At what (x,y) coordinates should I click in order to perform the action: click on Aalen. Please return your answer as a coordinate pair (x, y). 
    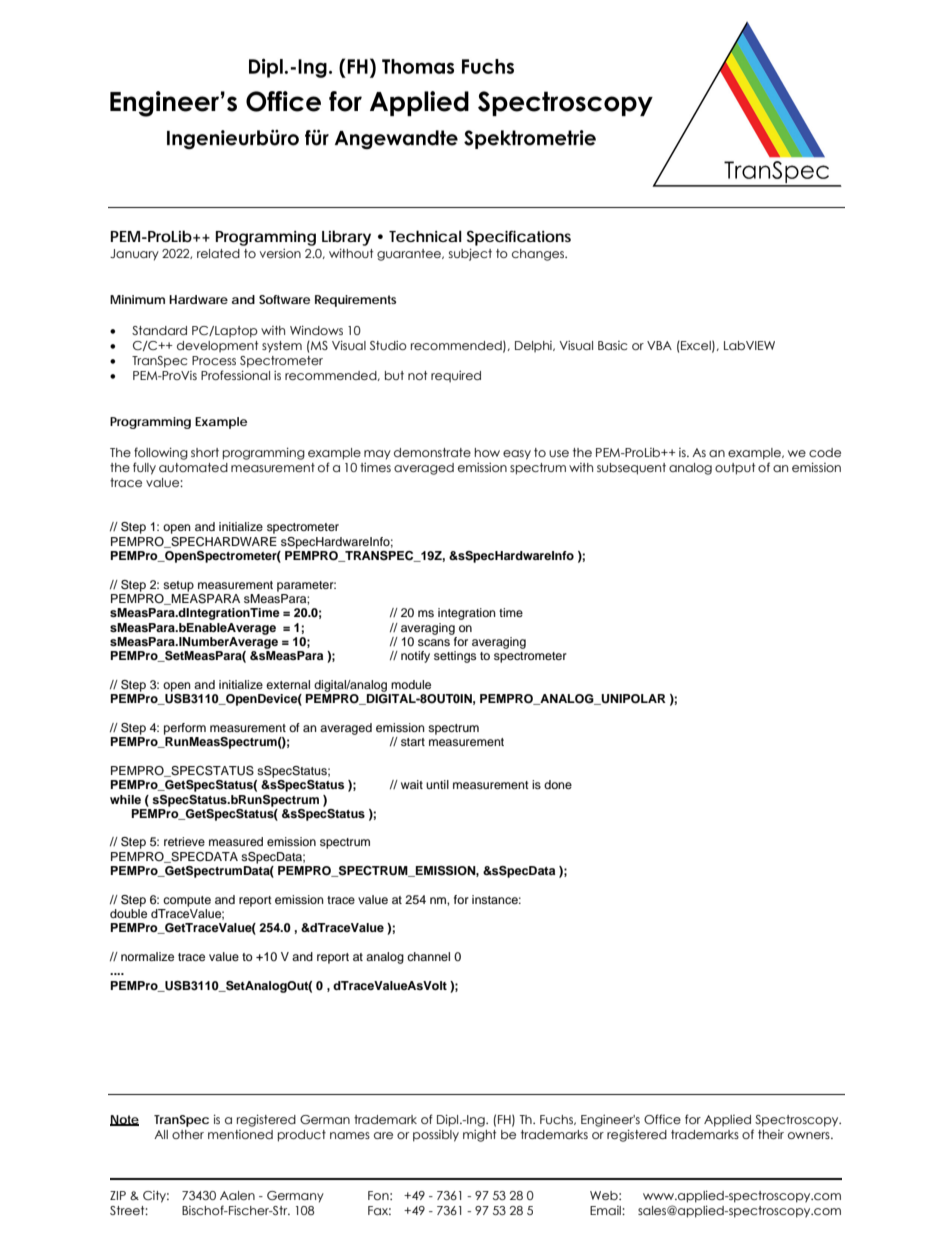
    Looking at the image, I should click on (237, 1195).
